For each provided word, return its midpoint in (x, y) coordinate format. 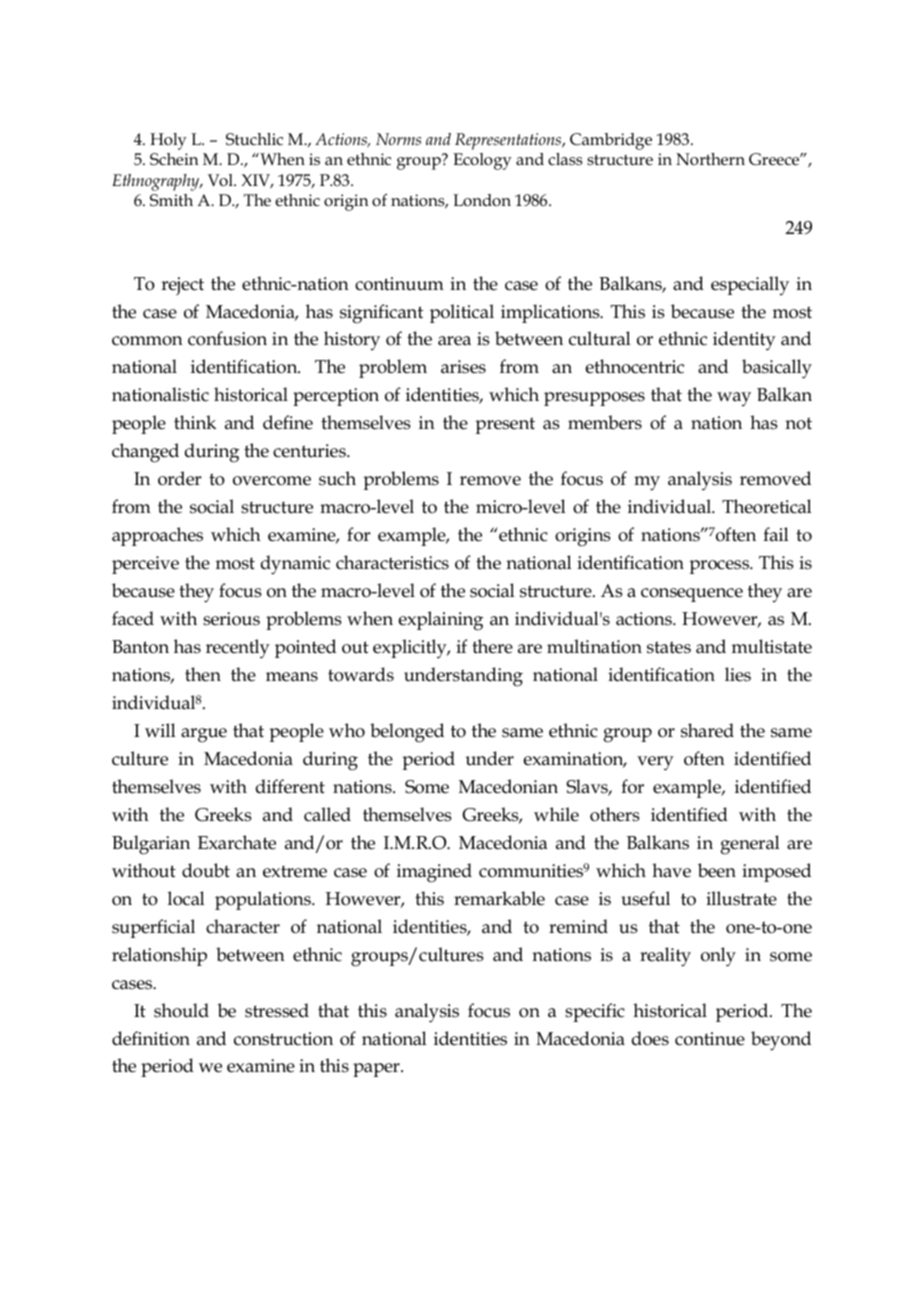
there (492, 646)
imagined (434, 873)
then (203, 674)
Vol (221, 180)
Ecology (482, 161)
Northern (710, 159)
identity (744, 341)
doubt (206, 870)
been (717, 870)
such (337, 478)
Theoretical (767, 506)
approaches (157, 536)
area (454, 341)
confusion (227, 338)
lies (738, 674)
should (181, 1010)
